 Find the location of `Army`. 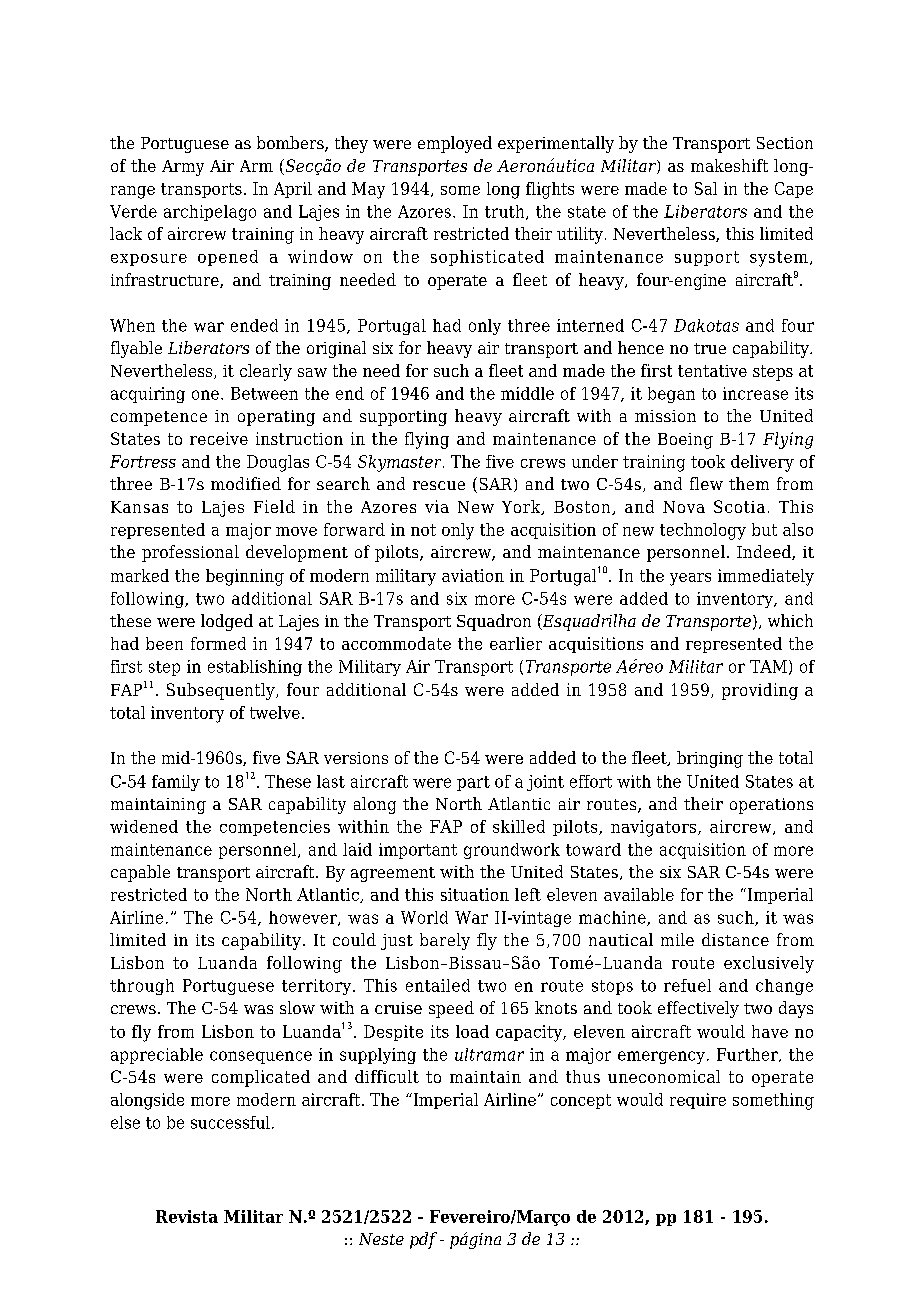

Army is located at coordinates (183, 168).
